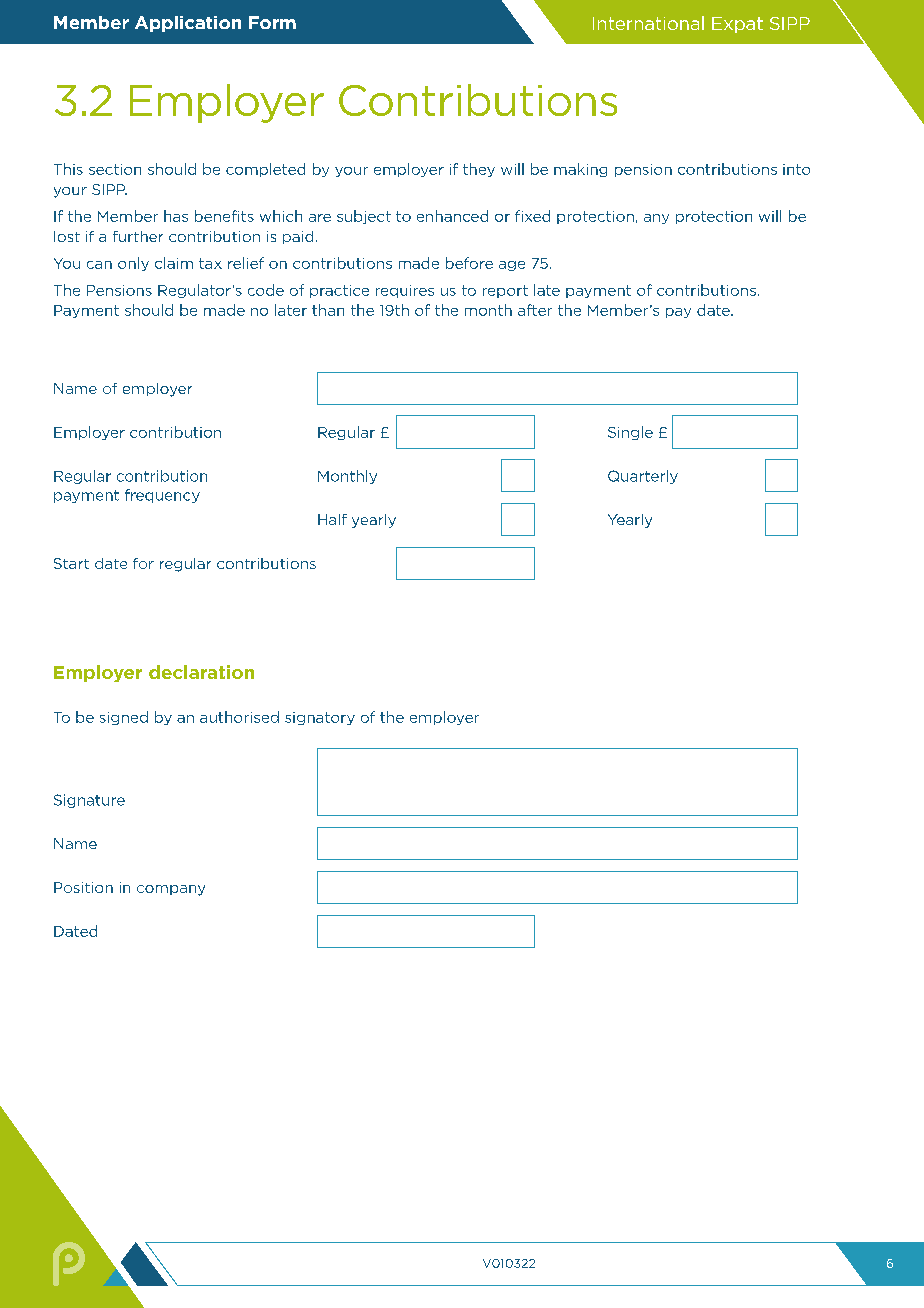 The width and height of the document is (924, 1308). What do you see at coordinates (320, 718) in the document?
I see `signatory` at bounding box center [320, 718].
